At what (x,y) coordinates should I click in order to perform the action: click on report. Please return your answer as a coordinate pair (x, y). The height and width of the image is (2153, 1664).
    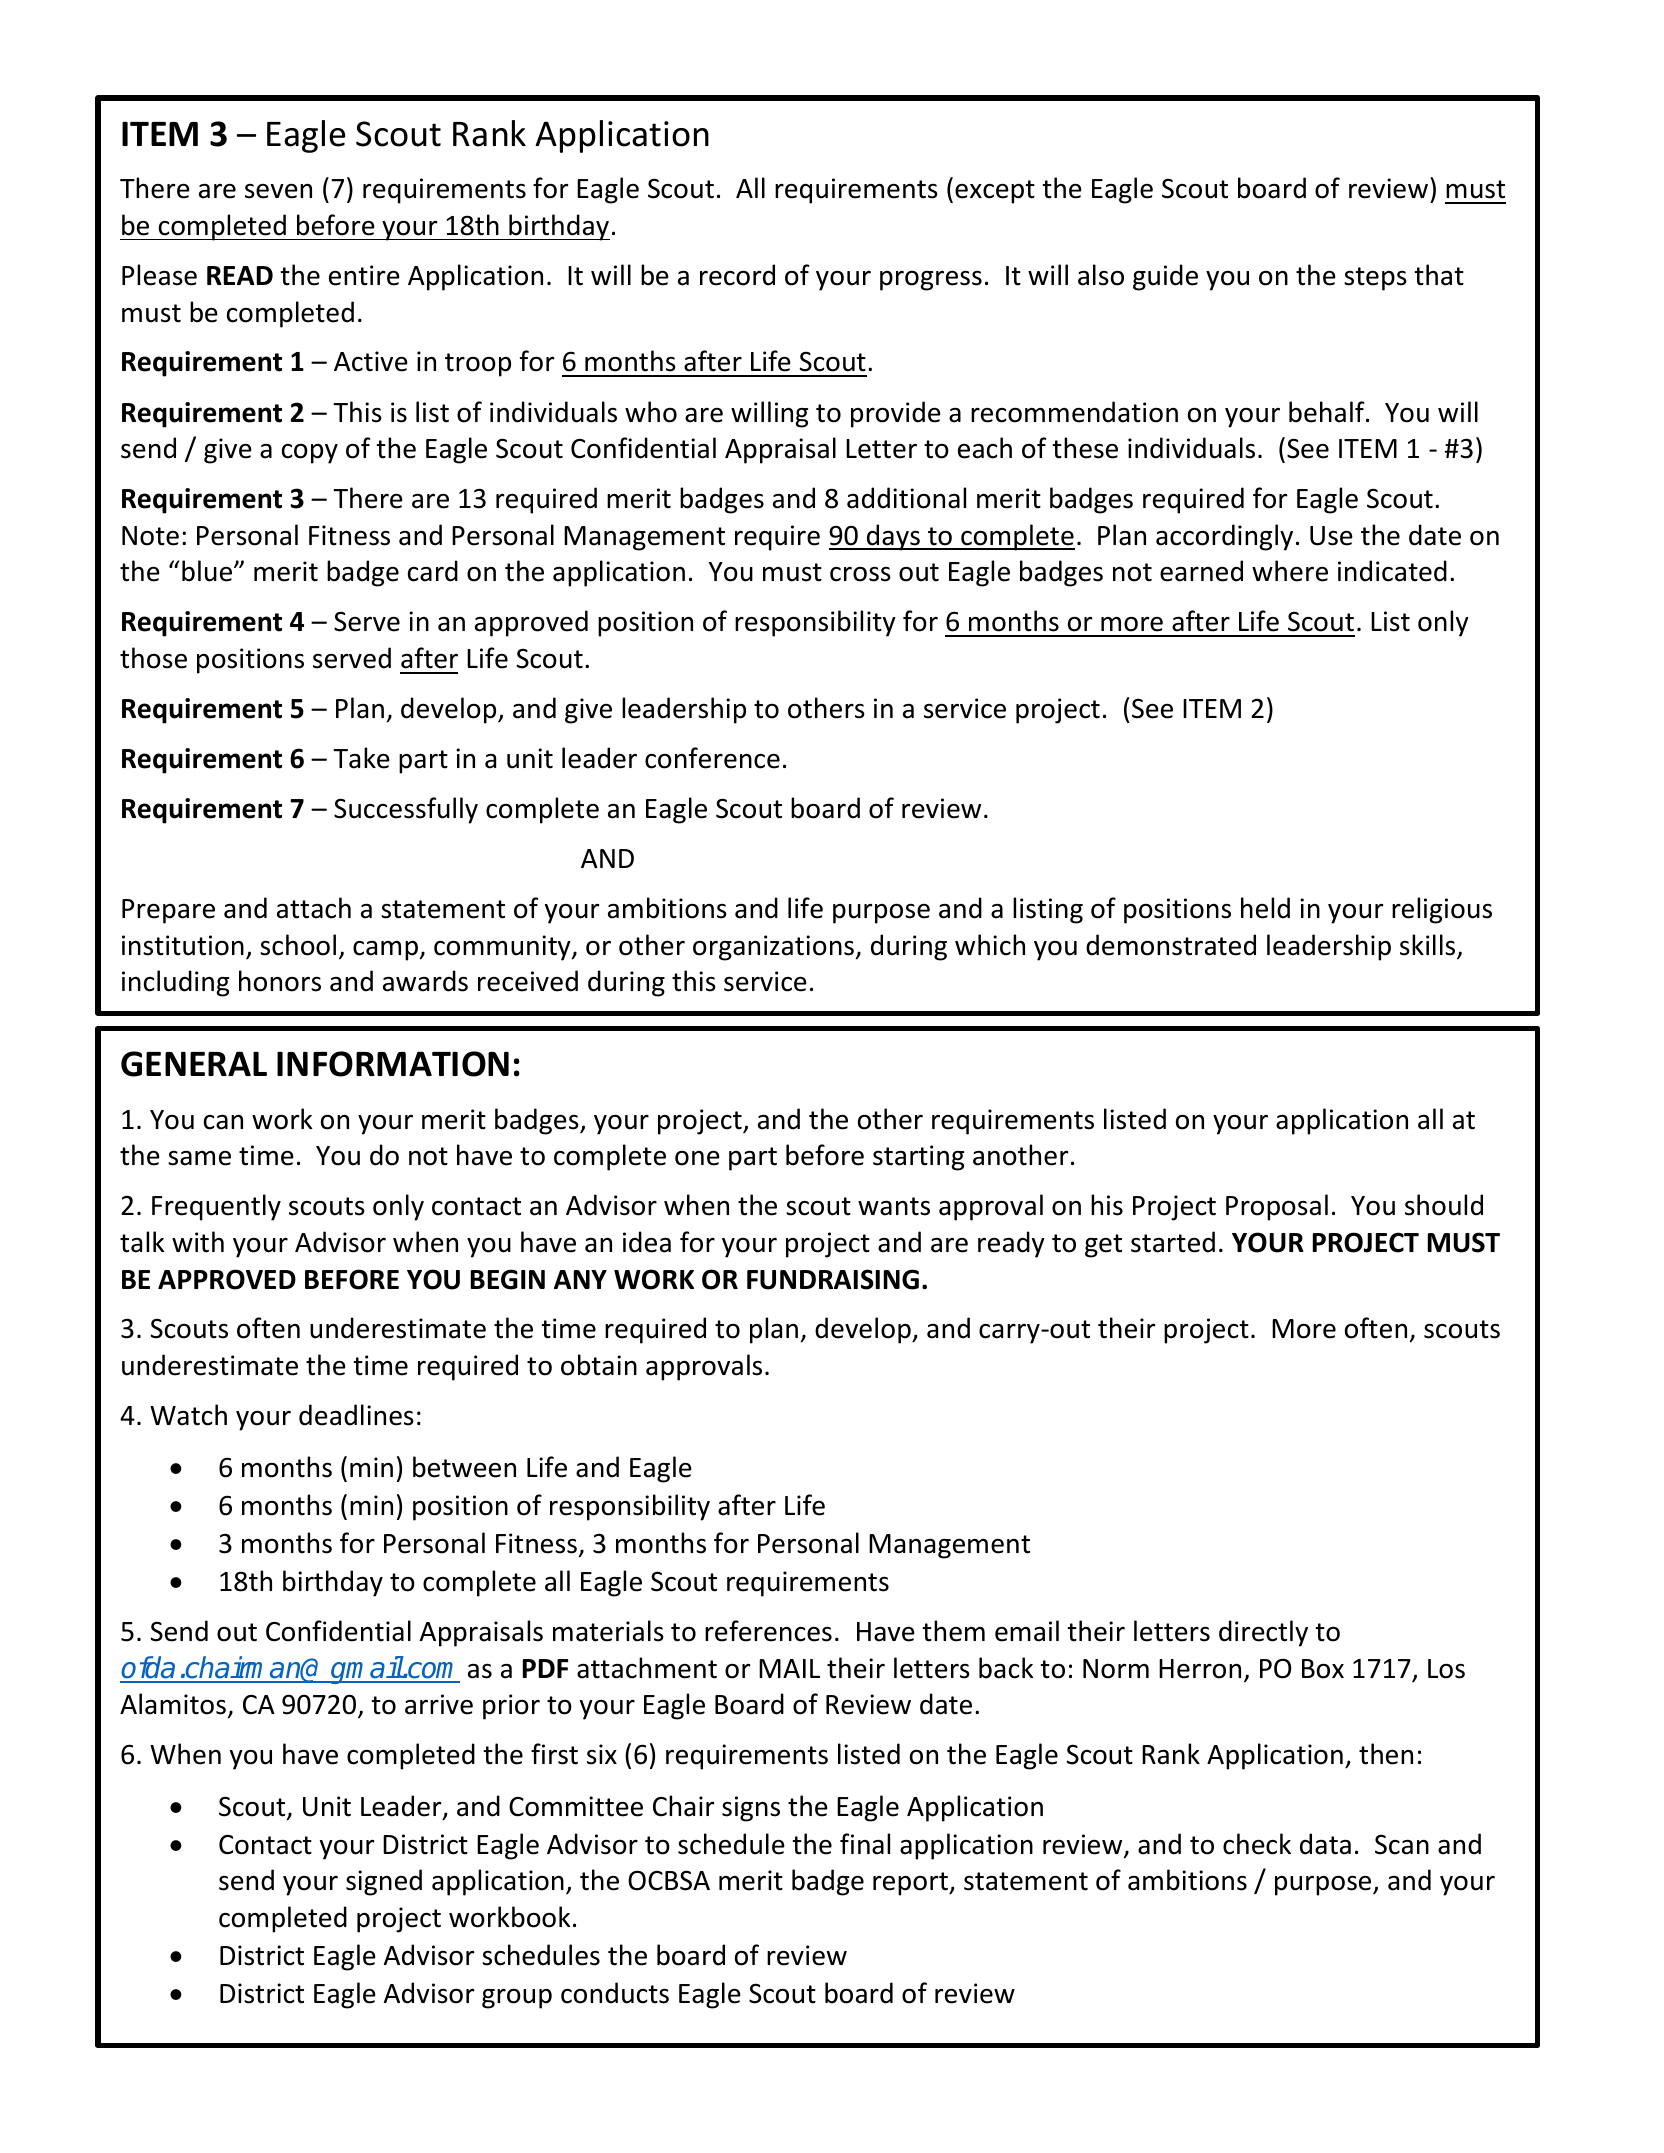
    Looking at the image, I should click on (911, 1884).
